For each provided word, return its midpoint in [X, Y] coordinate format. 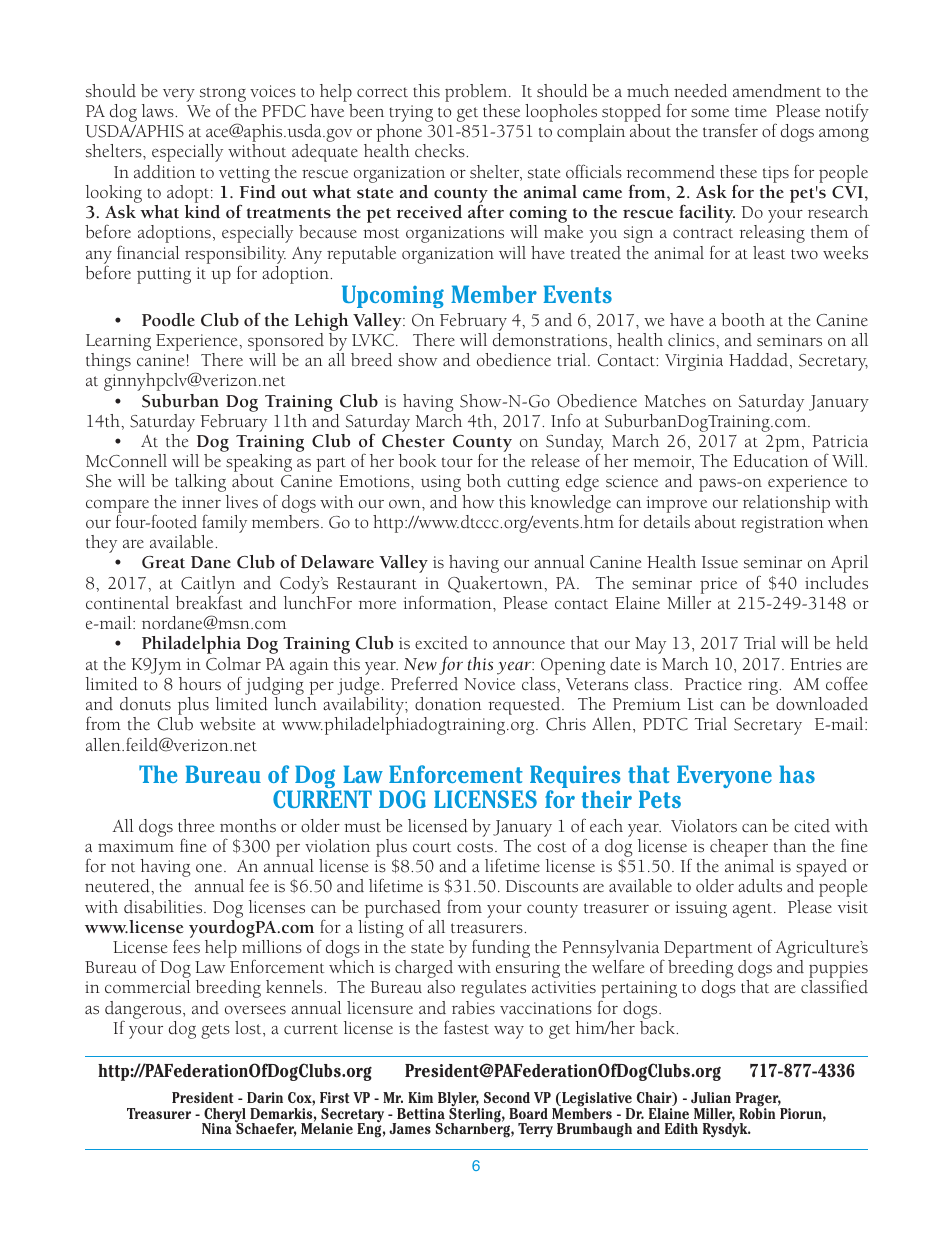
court [432, 847]
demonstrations [551, 340]
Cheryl [224, 1116]
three [196, 826]
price [718, 585]
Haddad [758, 360]
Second [507, 1097]
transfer [730, 130]
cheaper [739, 848]
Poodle [168, 320]
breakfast [209, 602]
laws [159, 111]
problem [477, 93]
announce [529, 645]
